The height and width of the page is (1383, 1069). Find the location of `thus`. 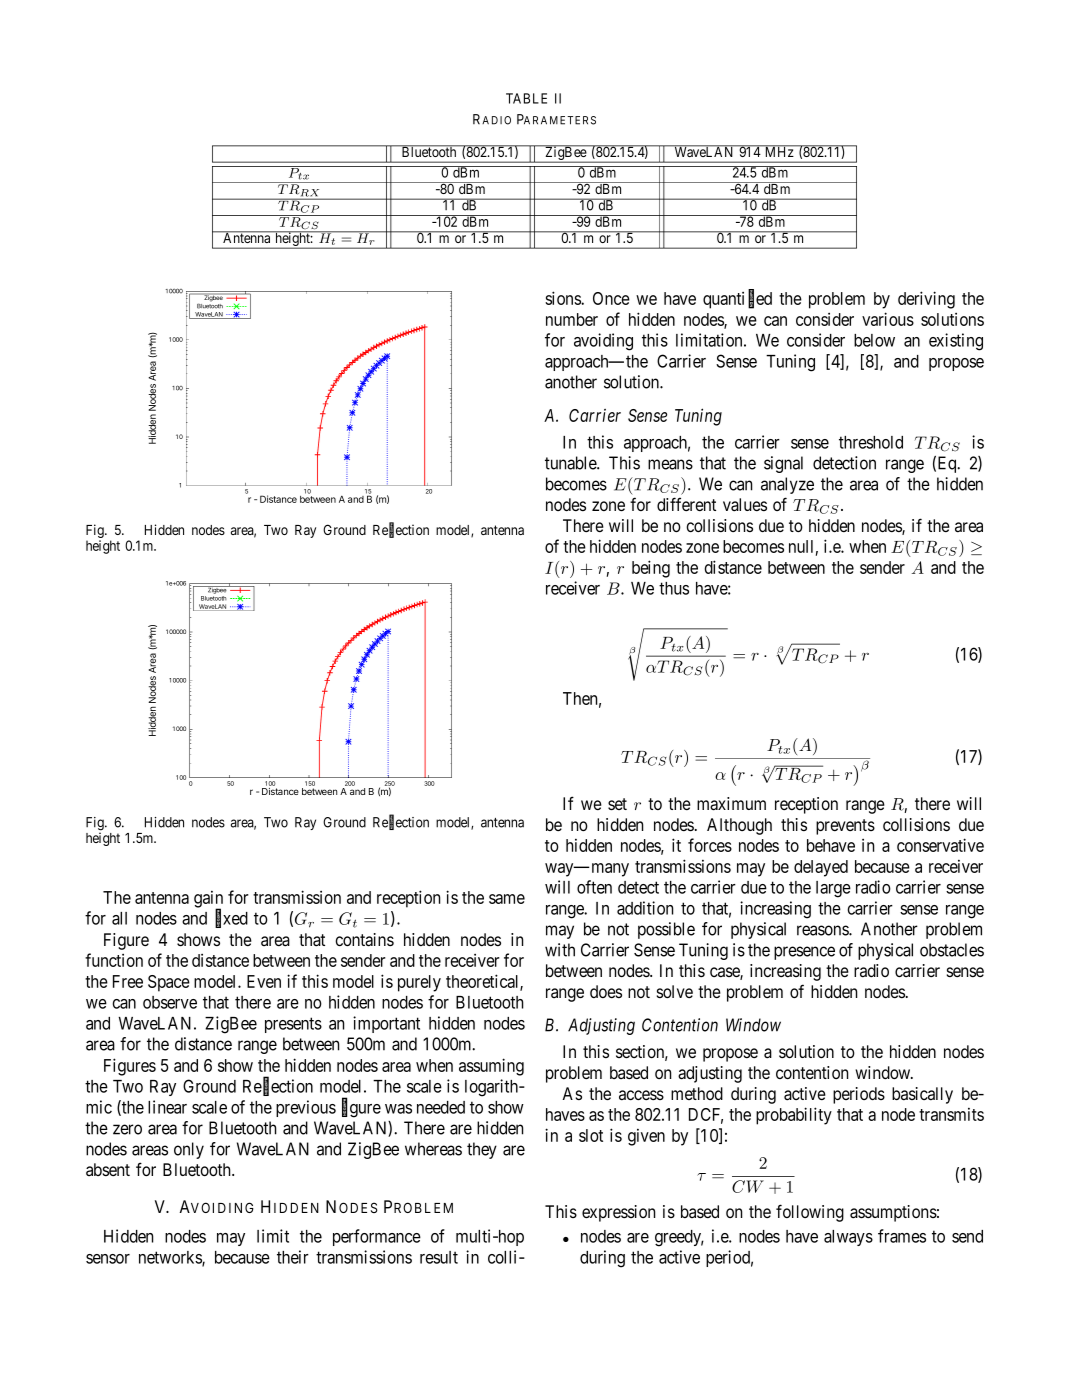

thus is located at coordinates (674, 588).
